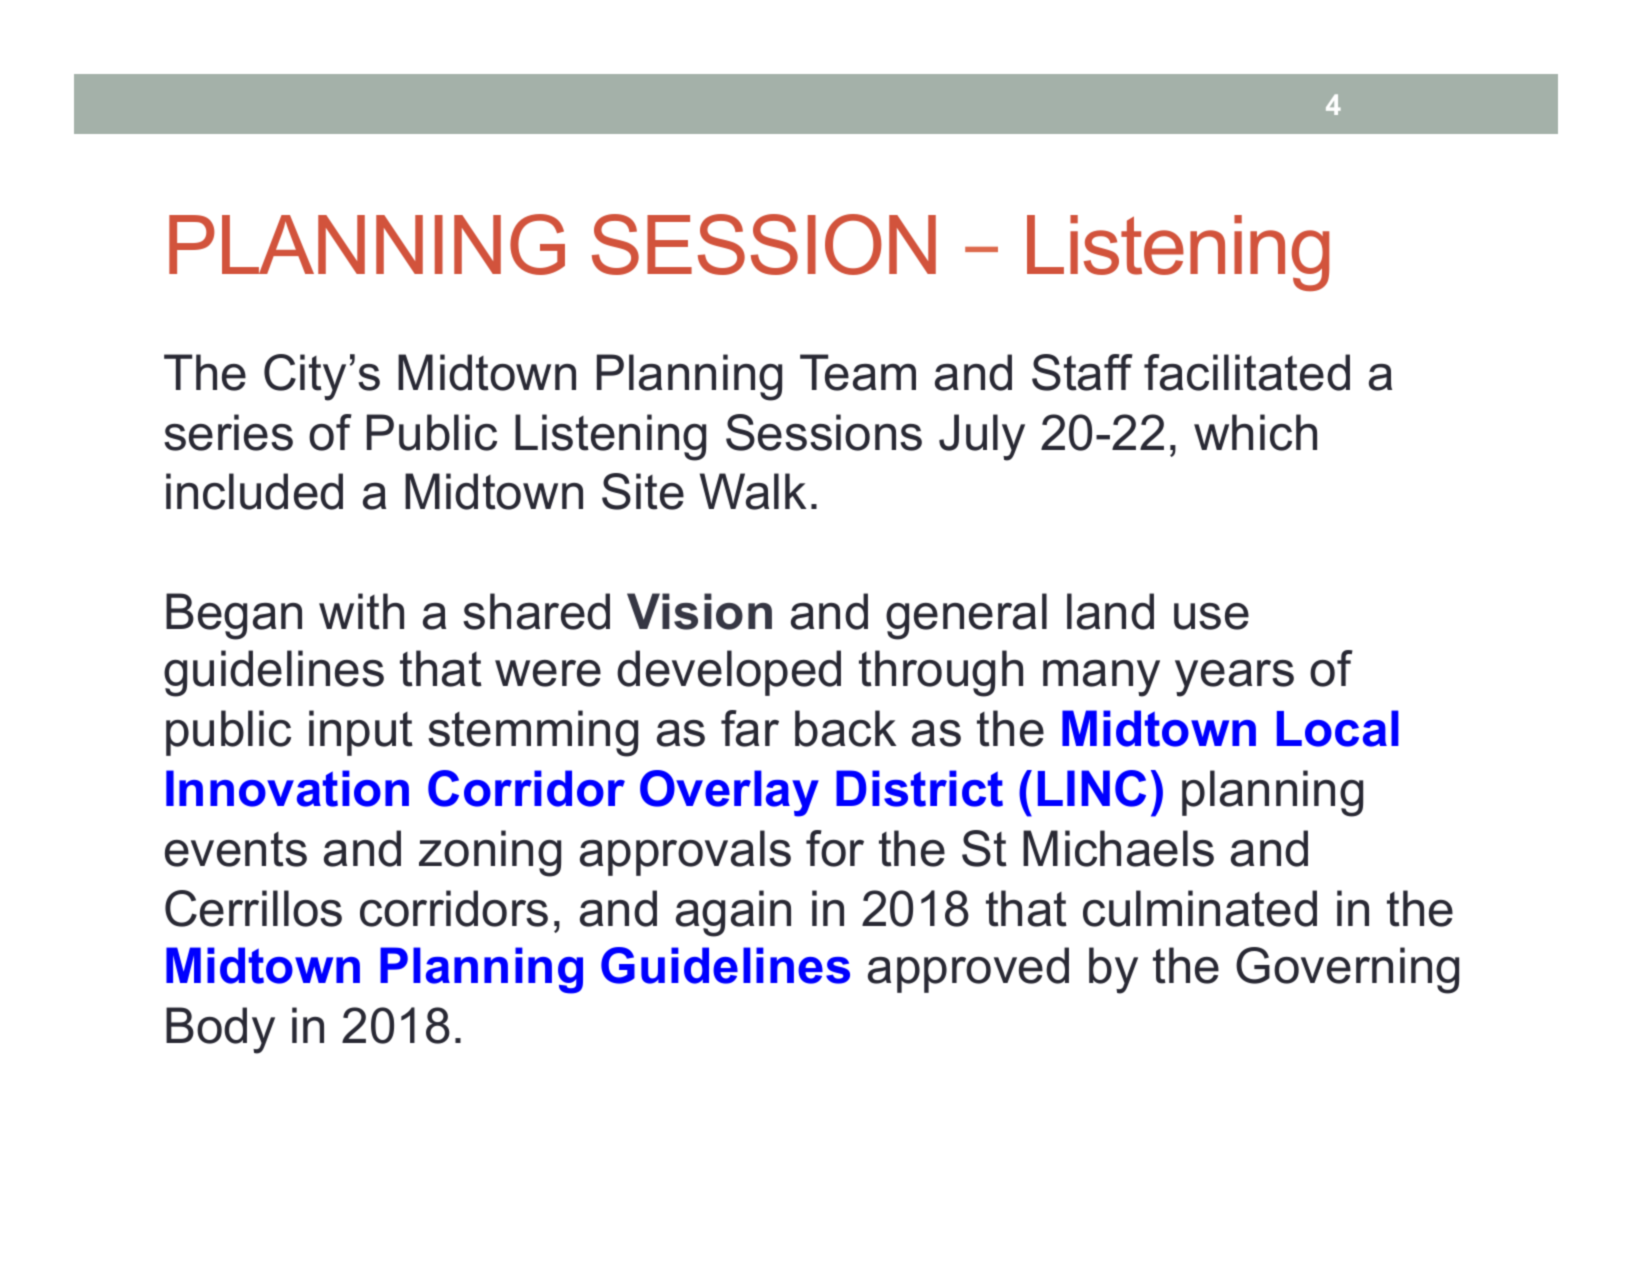 The height and width of the screenshot is (1261, 1632). I want to click on Michaels, so click(1118, 848).
